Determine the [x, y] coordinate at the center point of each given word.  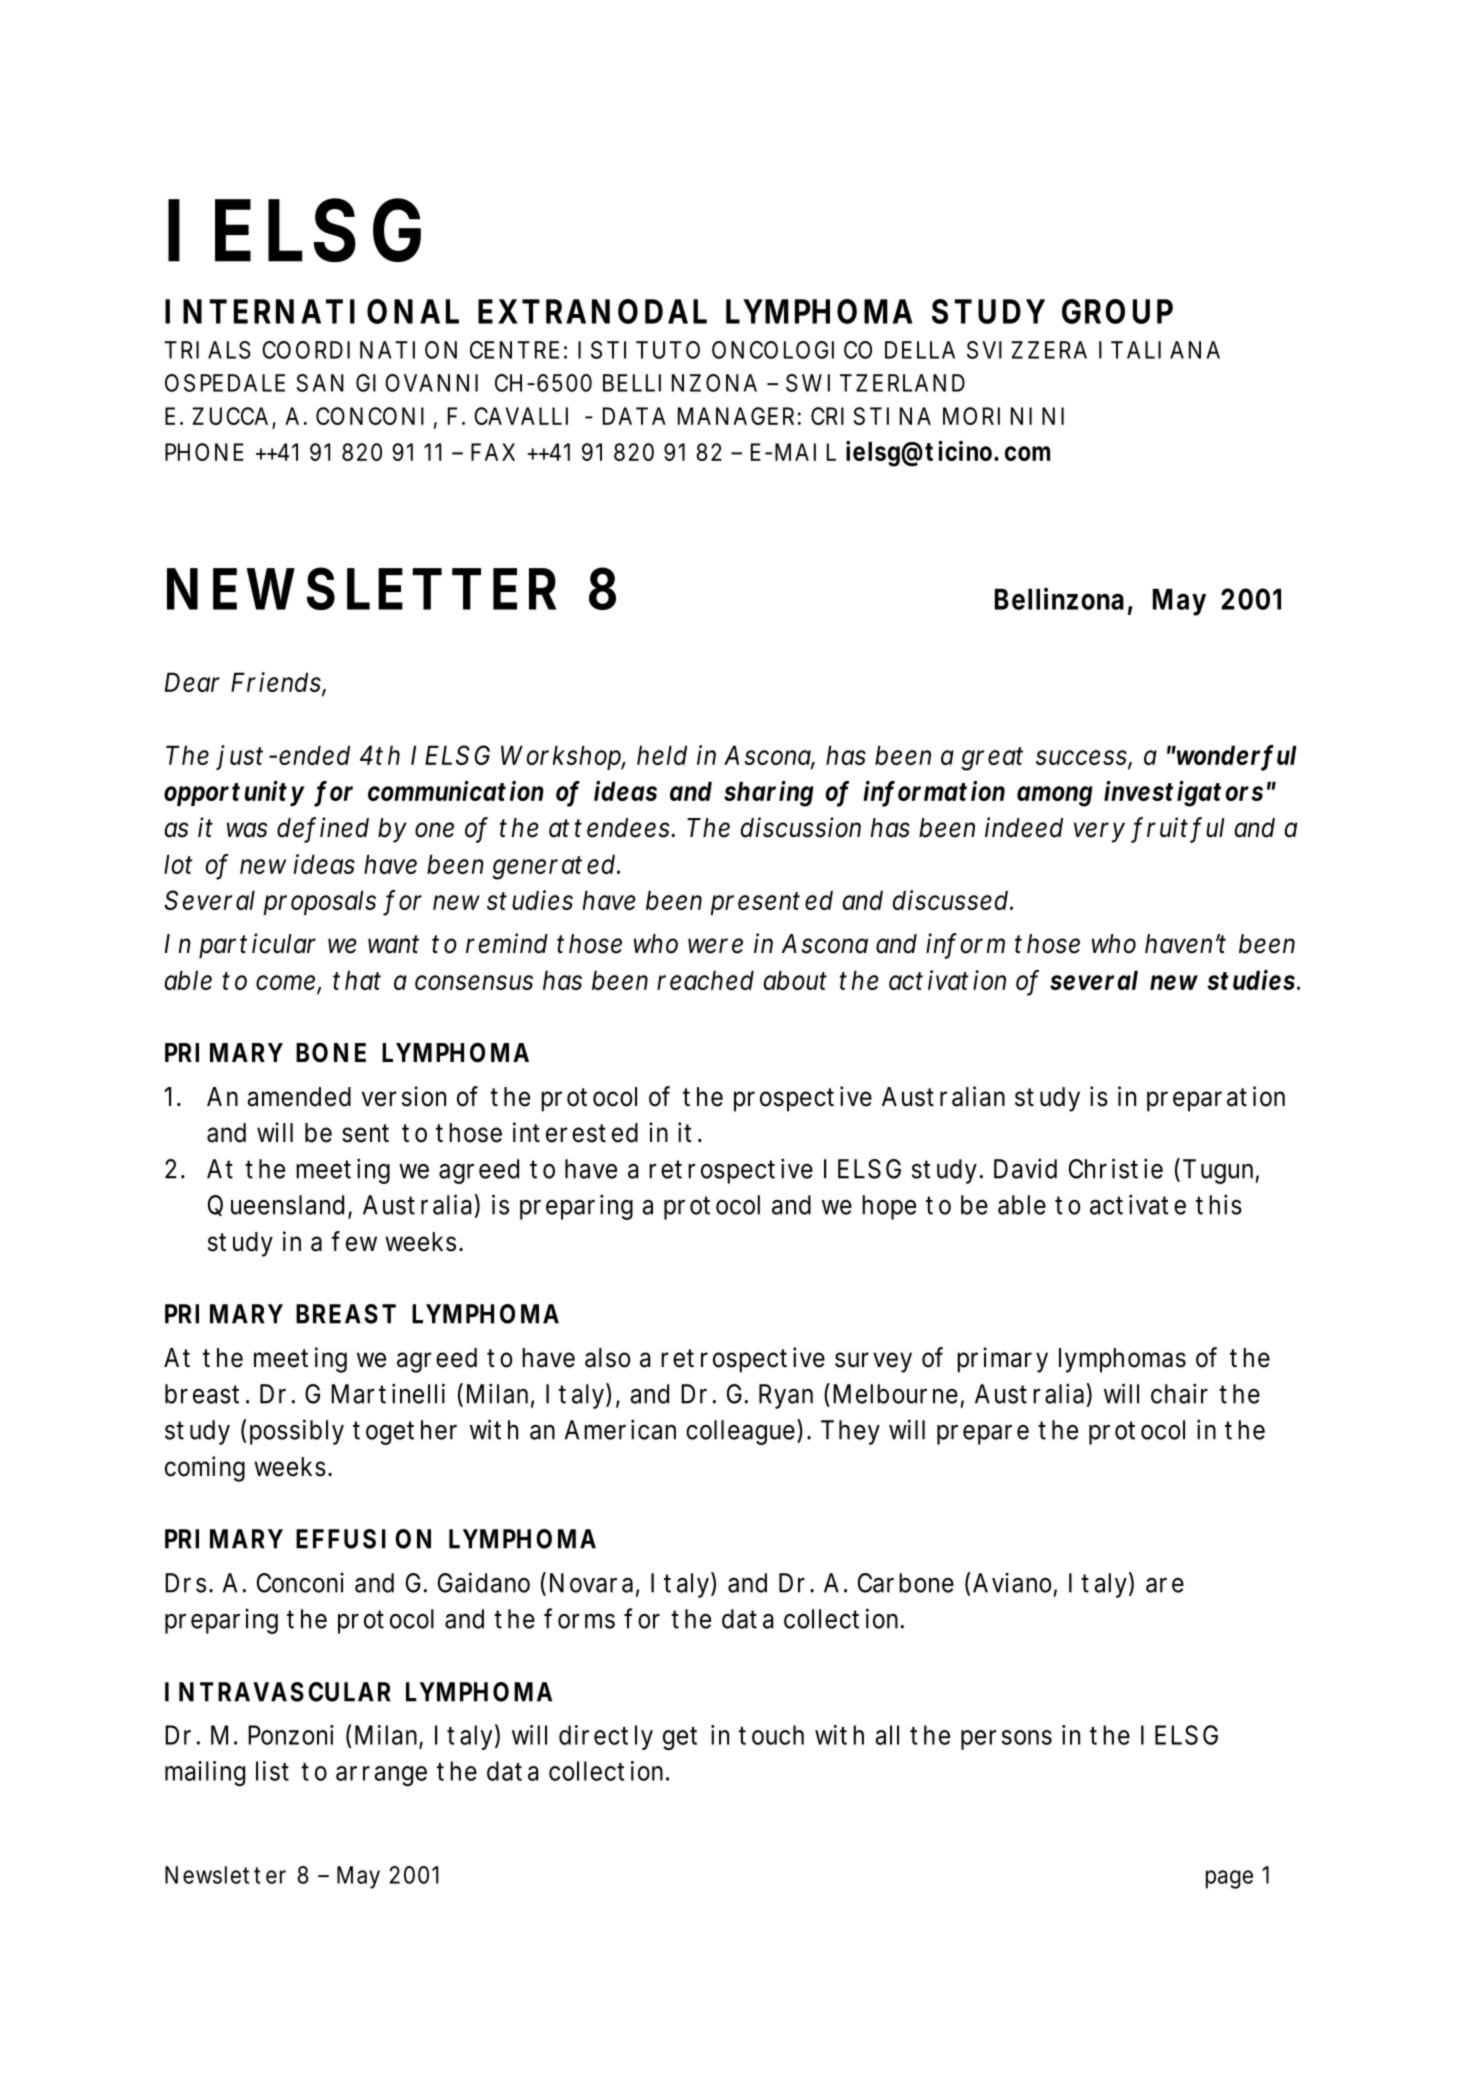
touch [771, 1735]
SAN [320, 383]
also [607, 1358]
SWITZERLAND [875, 383]
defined [323, 828]
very [1099, 832]
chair [1179, 1393]
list [272, 1771]
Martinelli [388, 1393]
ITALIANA [1159, 350]
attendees [610, 828]
